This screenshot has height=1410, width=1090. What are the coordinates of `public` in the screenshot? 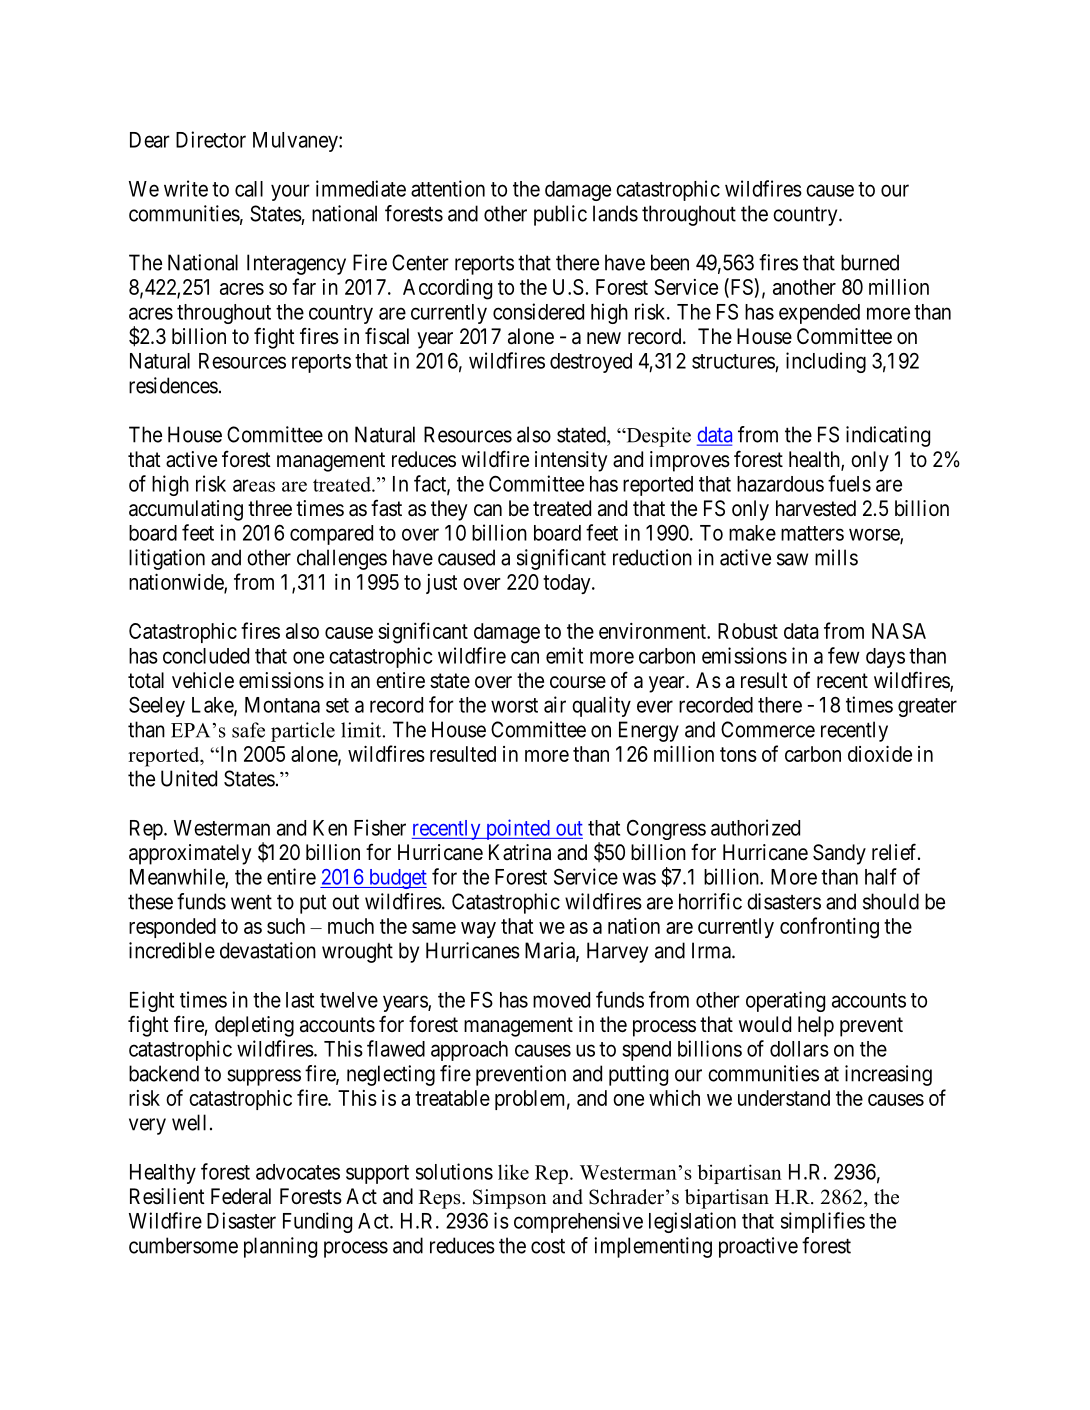 It's located at (560, 215).
